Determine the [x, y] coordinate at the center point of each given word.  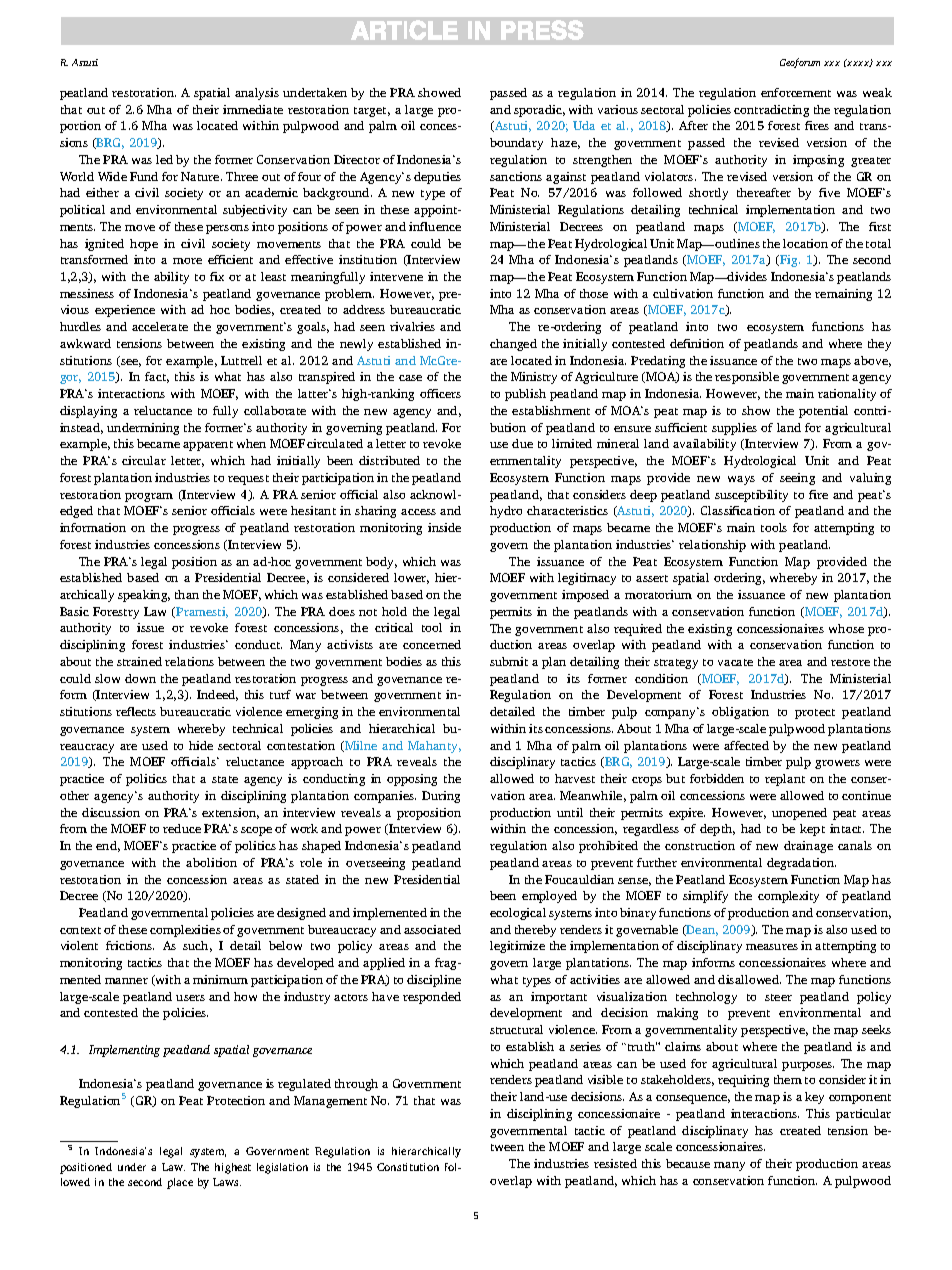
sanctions [516, 176]
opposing [412, 780]
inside [444, 527]
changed [513, 345]
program [149, 497]
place [180, 1183]
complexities [185, 931]
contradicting [771, 111]
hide [201, 745]
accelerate [160, 326]
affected [746, 745]
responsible [747, 378]
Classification [738, 510]
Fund [144, 176]
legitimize [517, 947]
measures [772, 947]
